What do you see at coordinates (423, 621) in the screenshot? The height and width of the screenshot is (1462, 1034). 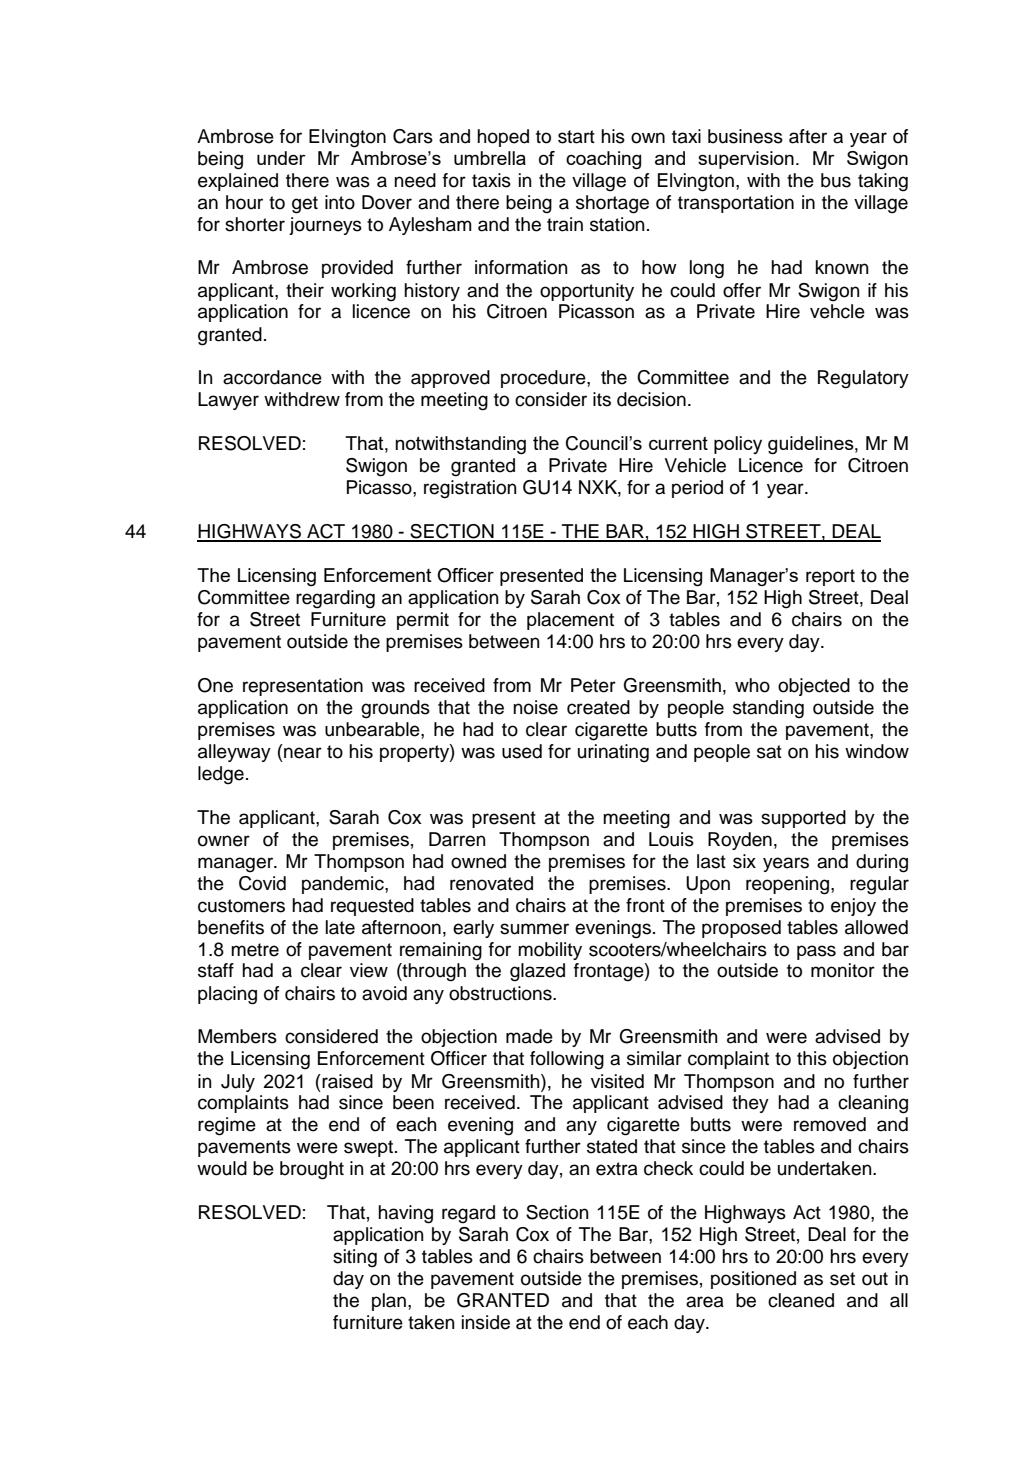 I see `permit` at bounding box center [423, 621].
